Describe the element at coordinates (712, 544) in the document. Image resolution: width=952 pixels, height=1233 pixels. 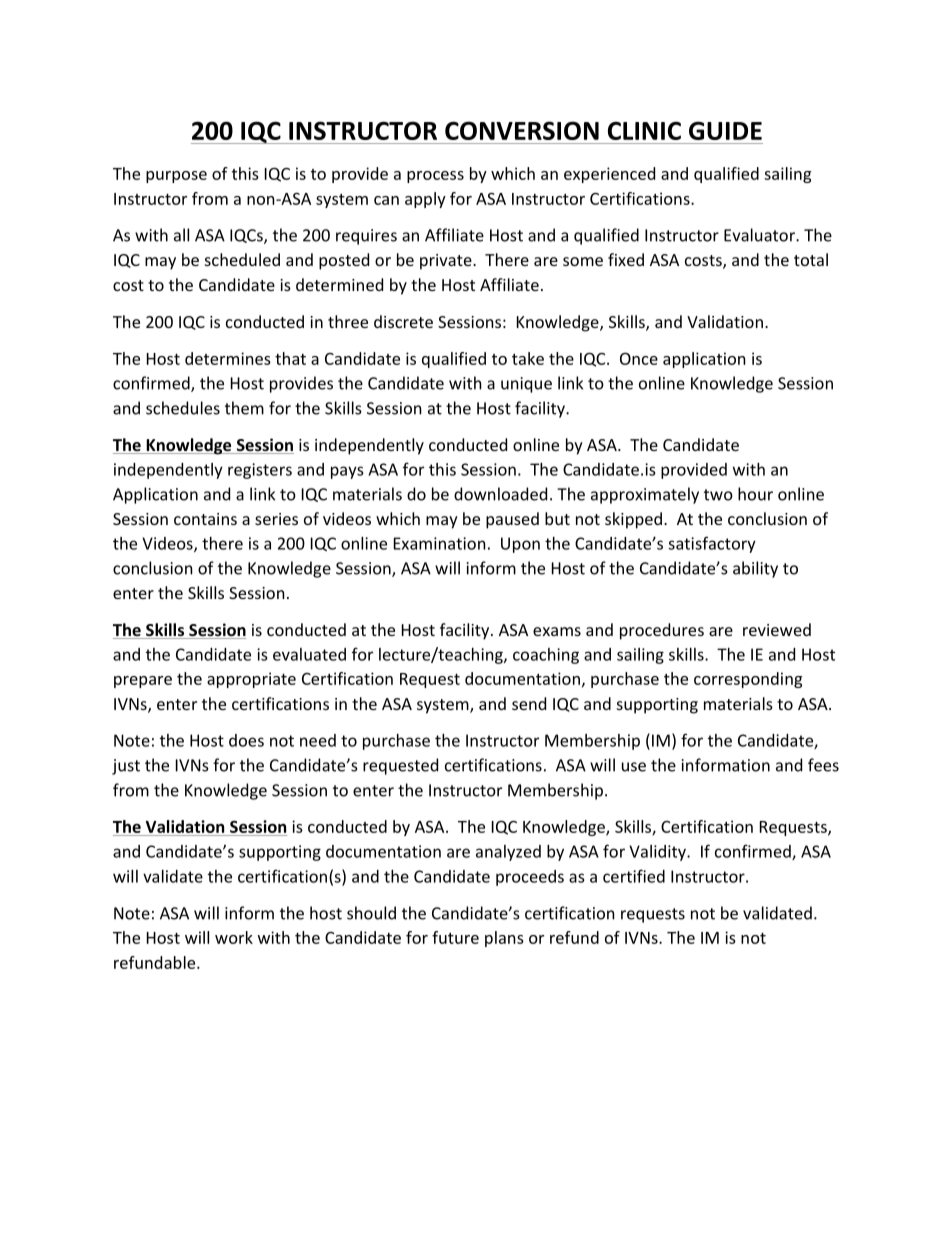
I see `satisfactory` at that location.
